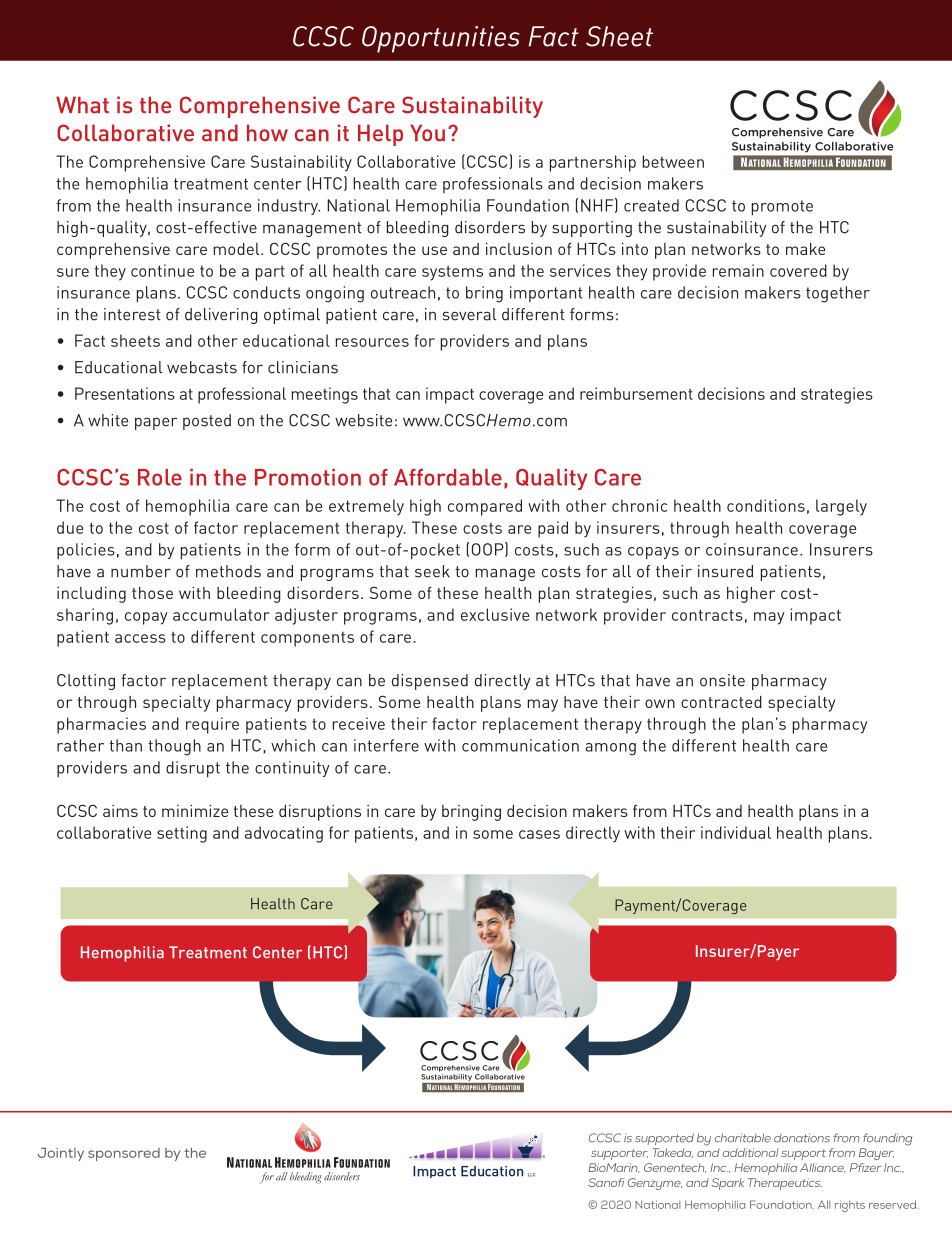 Image resolution: width=952 pixels, height=1233 pixels. Describe the element at coordinates (673, 161) in the document. I see `between` at that location.
